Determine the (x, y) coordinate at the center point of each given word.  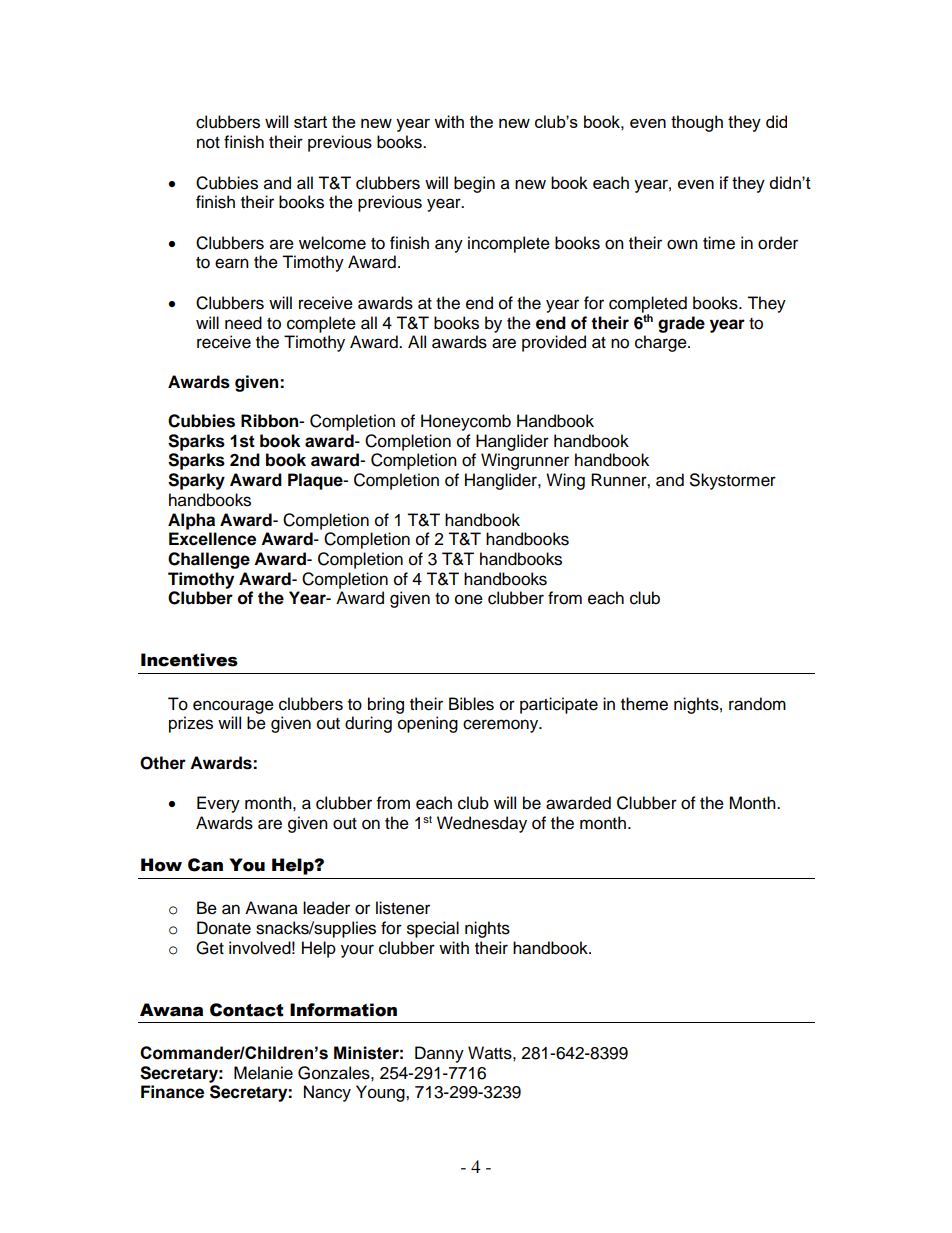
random (757, 704)
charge (662, 343)
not (208, 143)
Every (218, 804)
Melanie (263, 1073)
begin (474, 184)
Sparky (196, 481)
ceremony (502, 726)
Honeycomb (466, 422)
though (697, 123)
